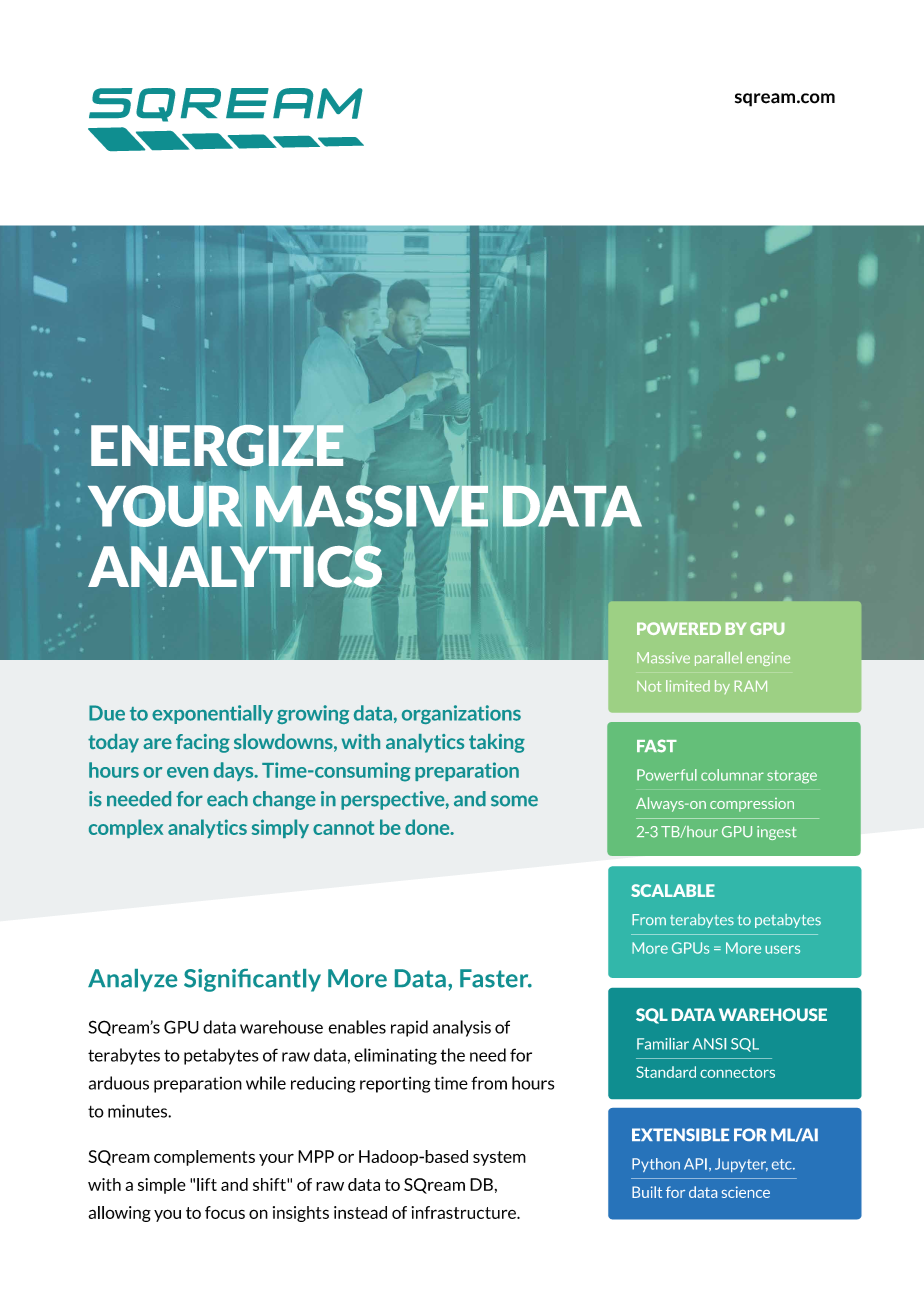 This screenshot has width=924, height=1308. I want to click on focus, so click(225, 1212).
